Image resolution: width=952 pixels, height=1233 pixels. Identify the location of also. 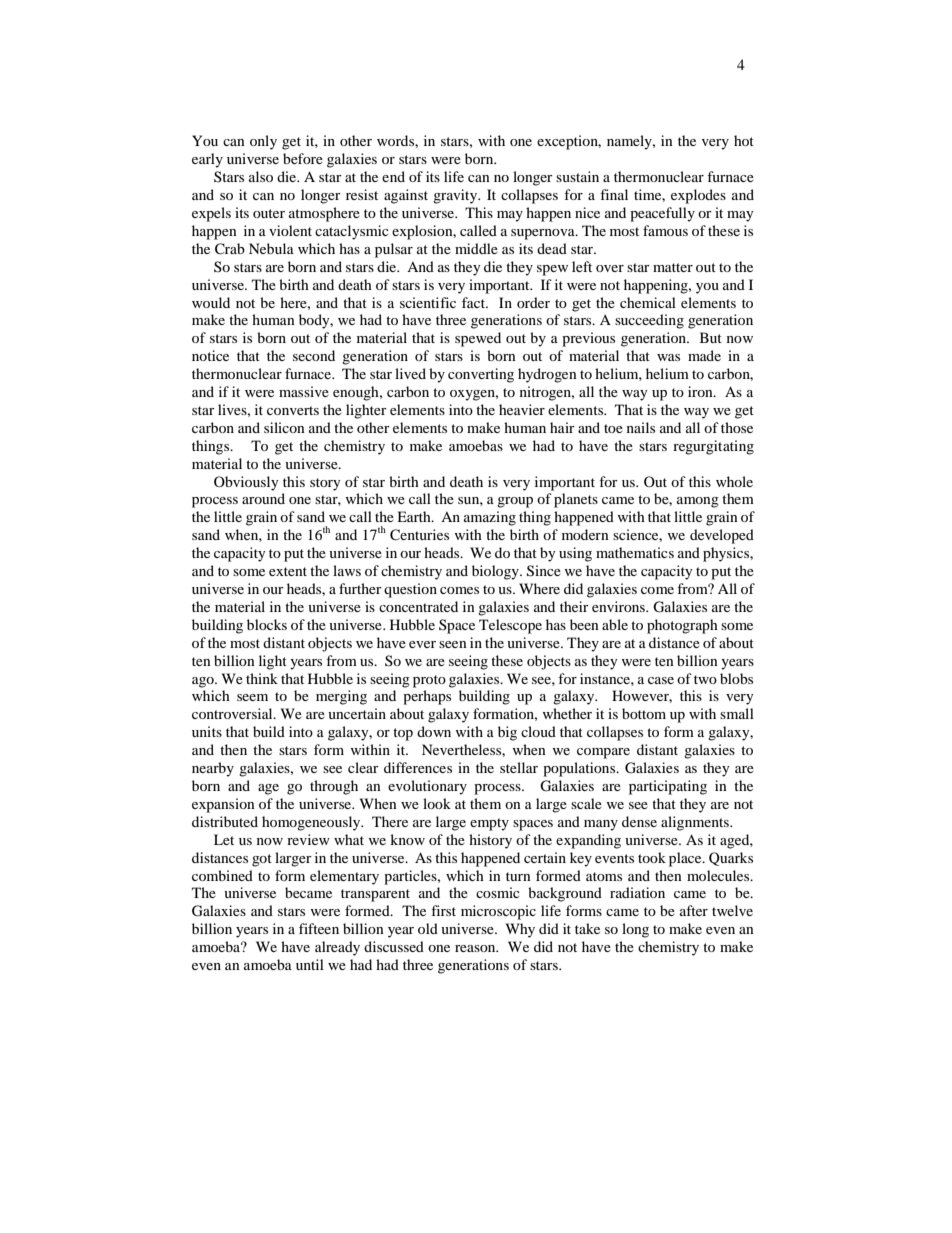
(261, 176).
